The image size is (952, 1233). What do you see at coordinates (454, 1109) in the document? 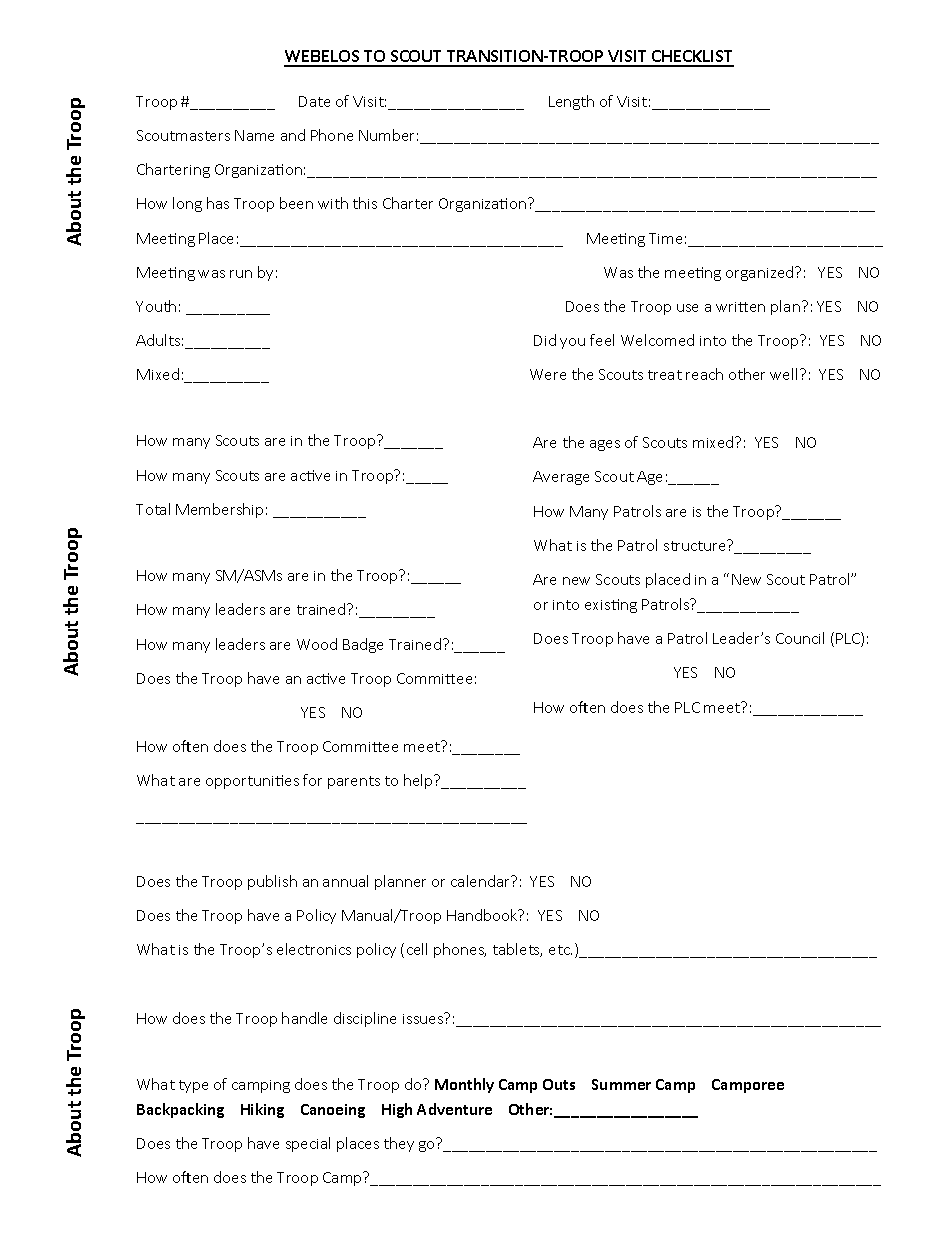
I see `Adventure` at bounding box center [454, 1109].
